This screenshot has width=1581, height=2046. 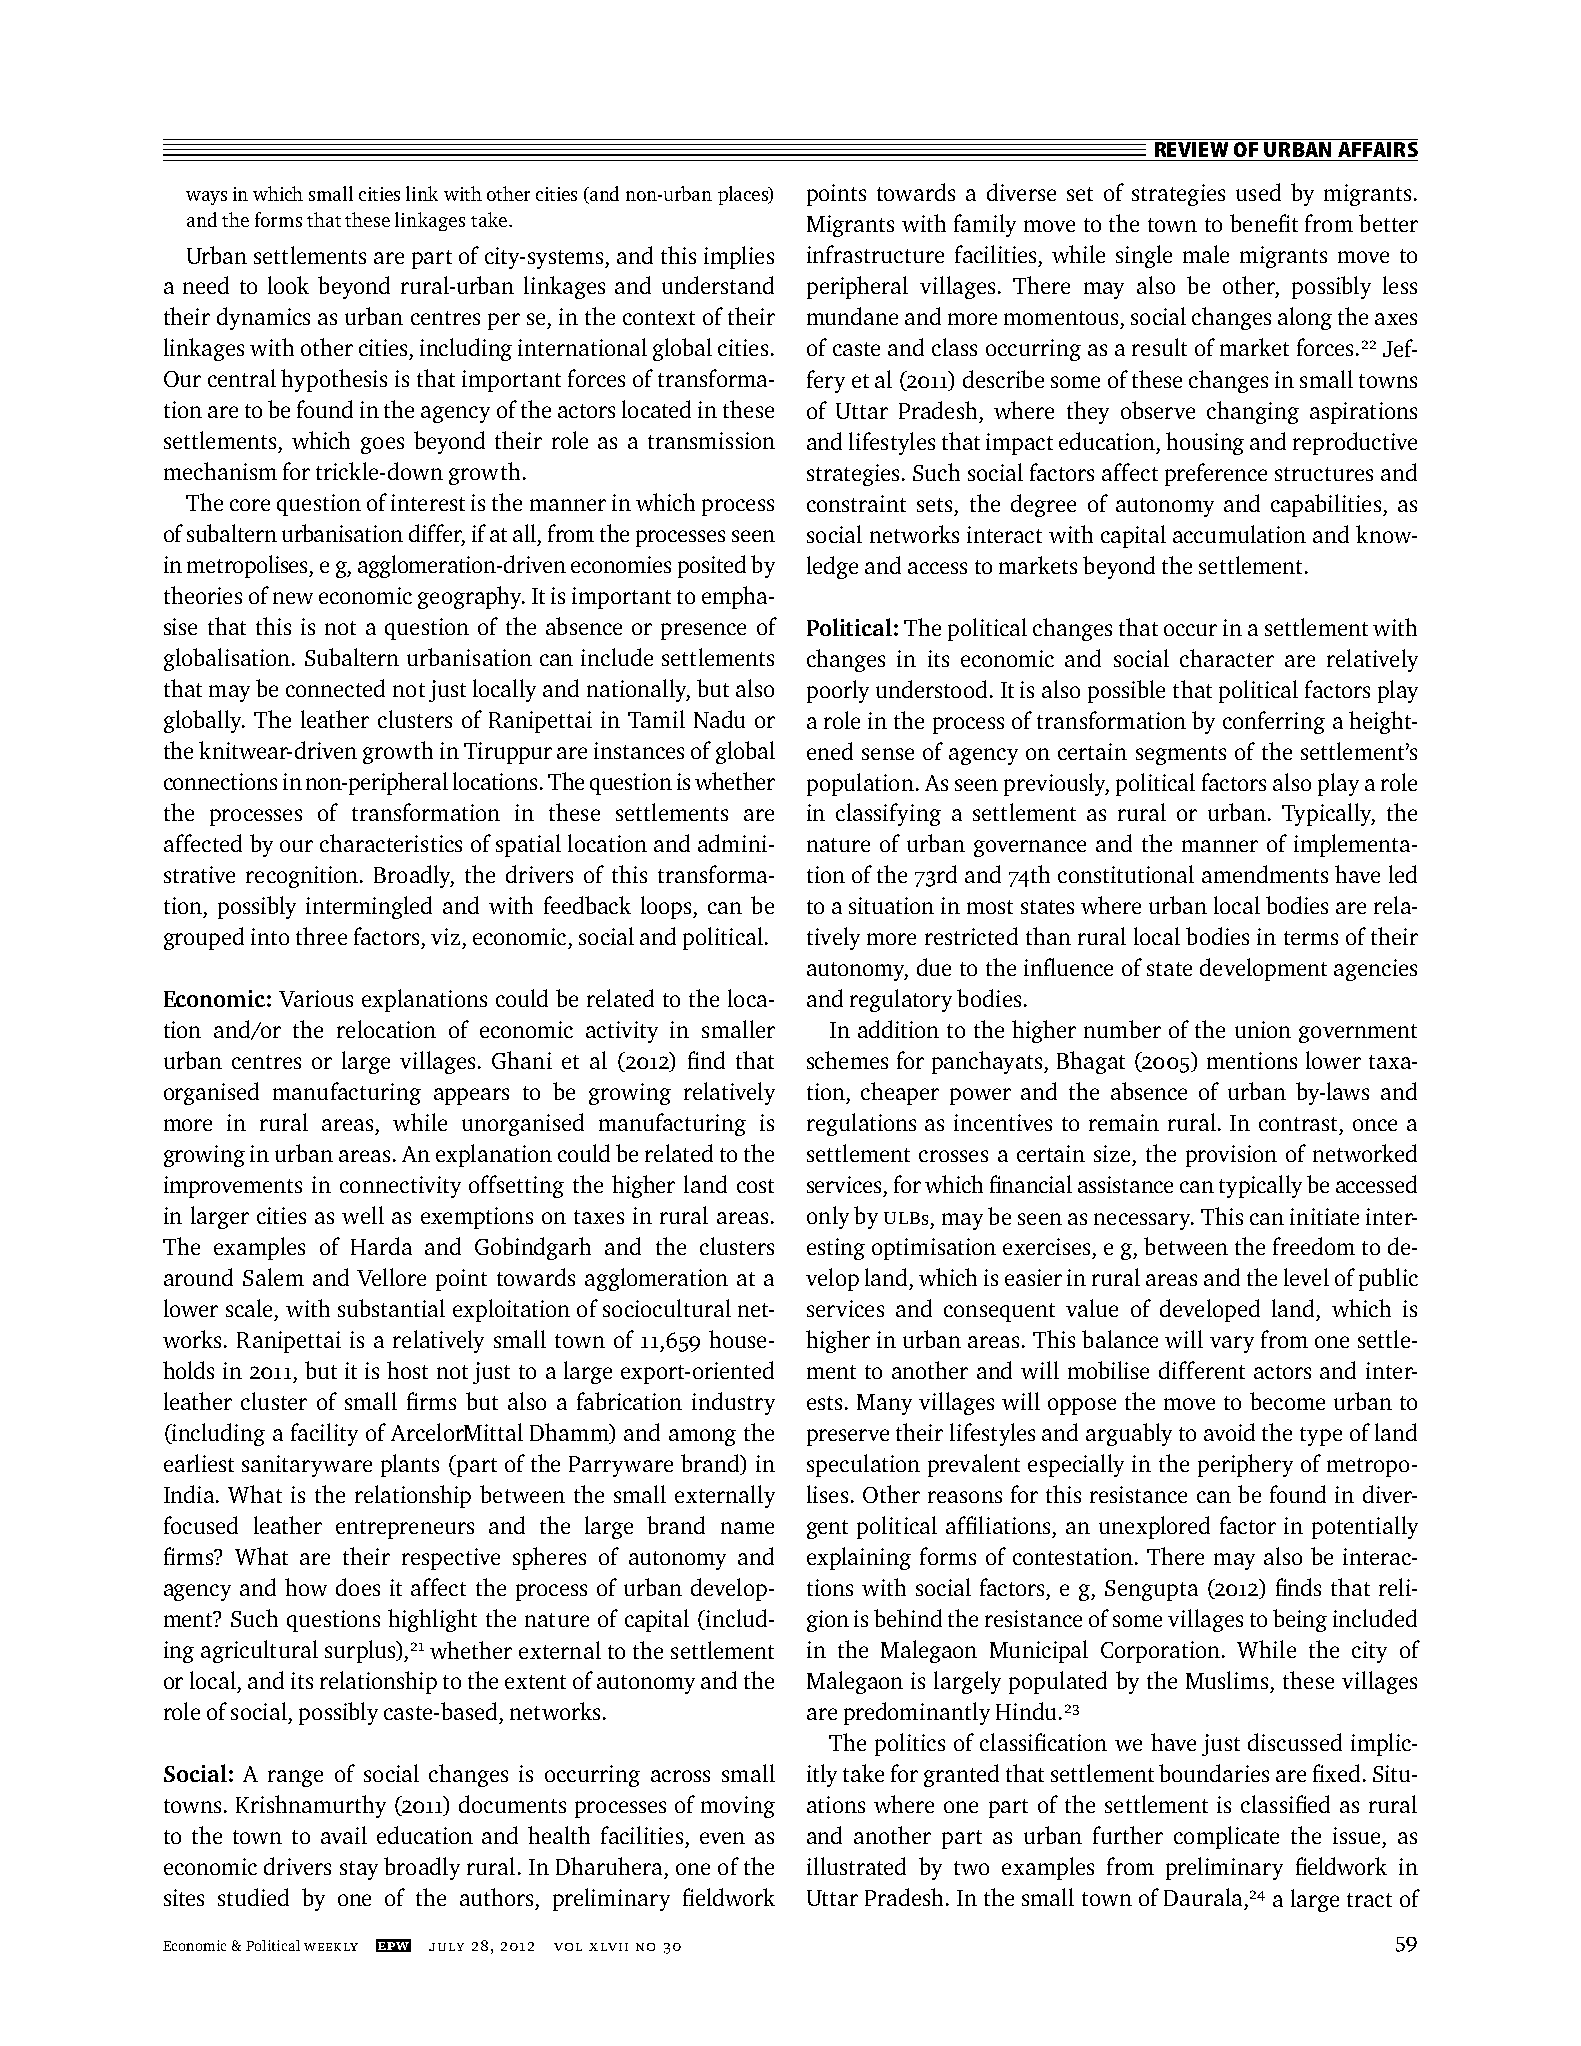 What do you see at coordinates (1305, 318) in the screenshot?
I see `along` at bounding box center [1305, 318].
